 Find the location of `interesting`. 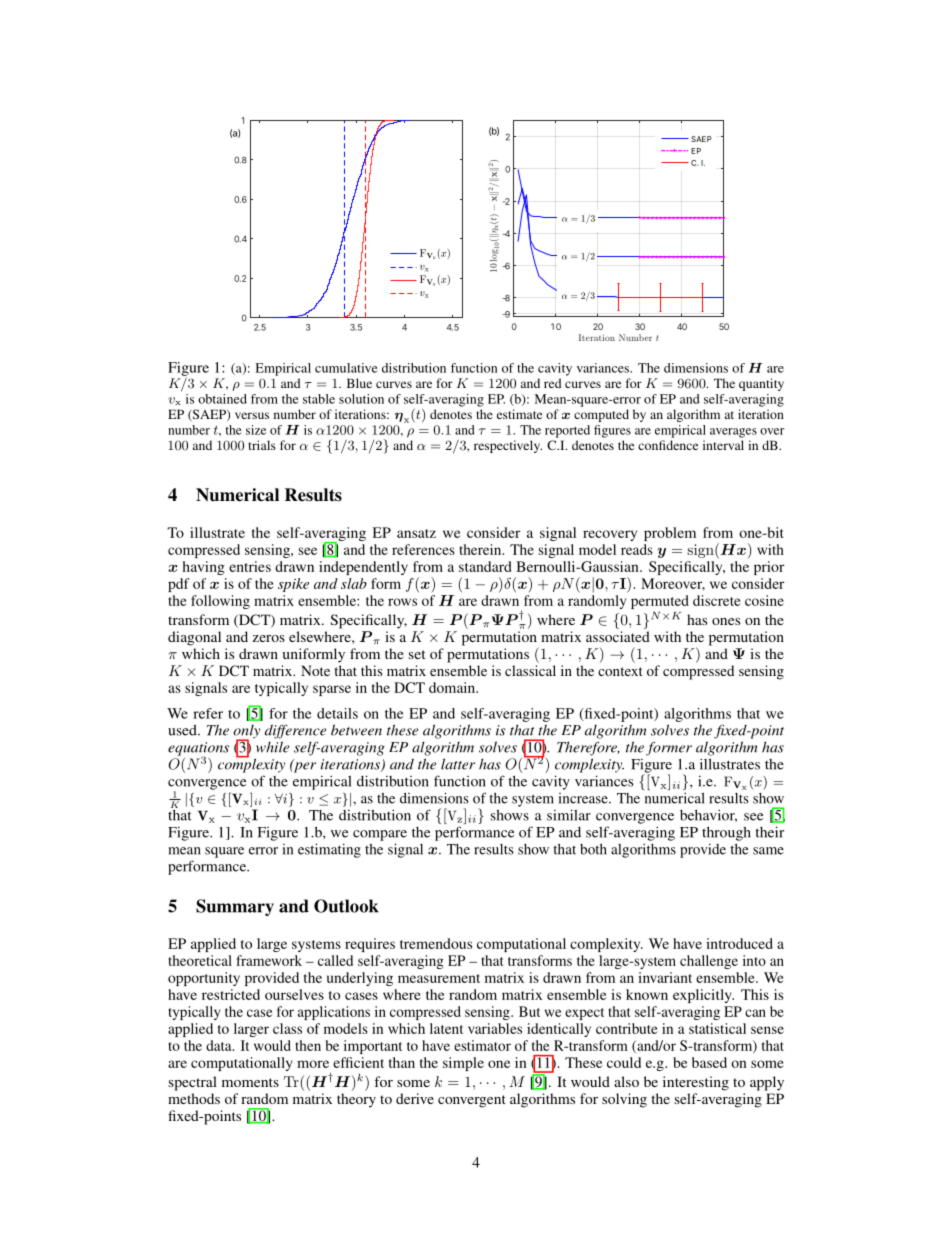

interesting is located at coordinates (696, 1083).
